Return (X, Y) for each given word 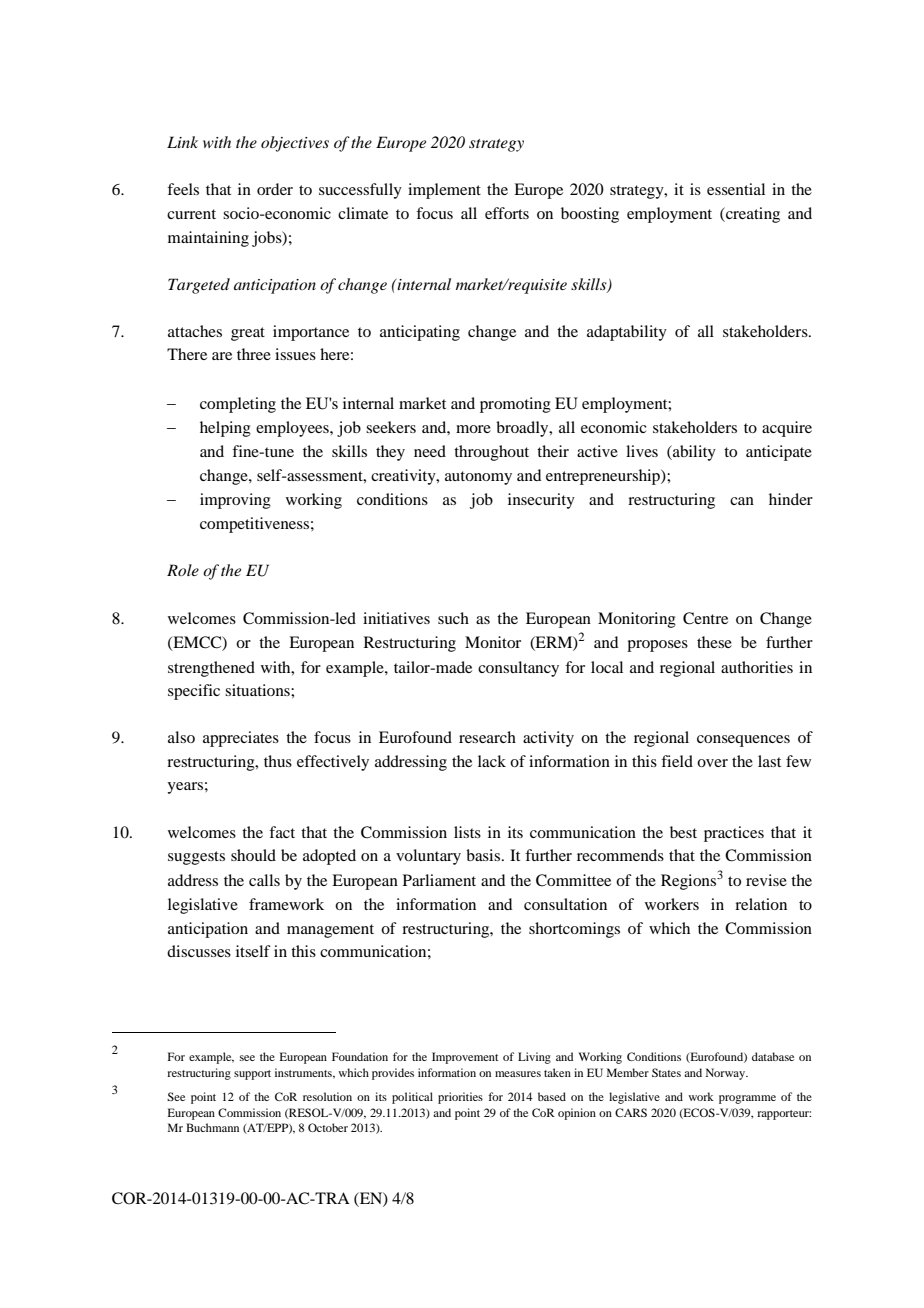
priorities (460, 1098)
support (252, 1075)
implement (444, 191)
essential (736, 189)
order (275, 189)
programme (747, 1099)
